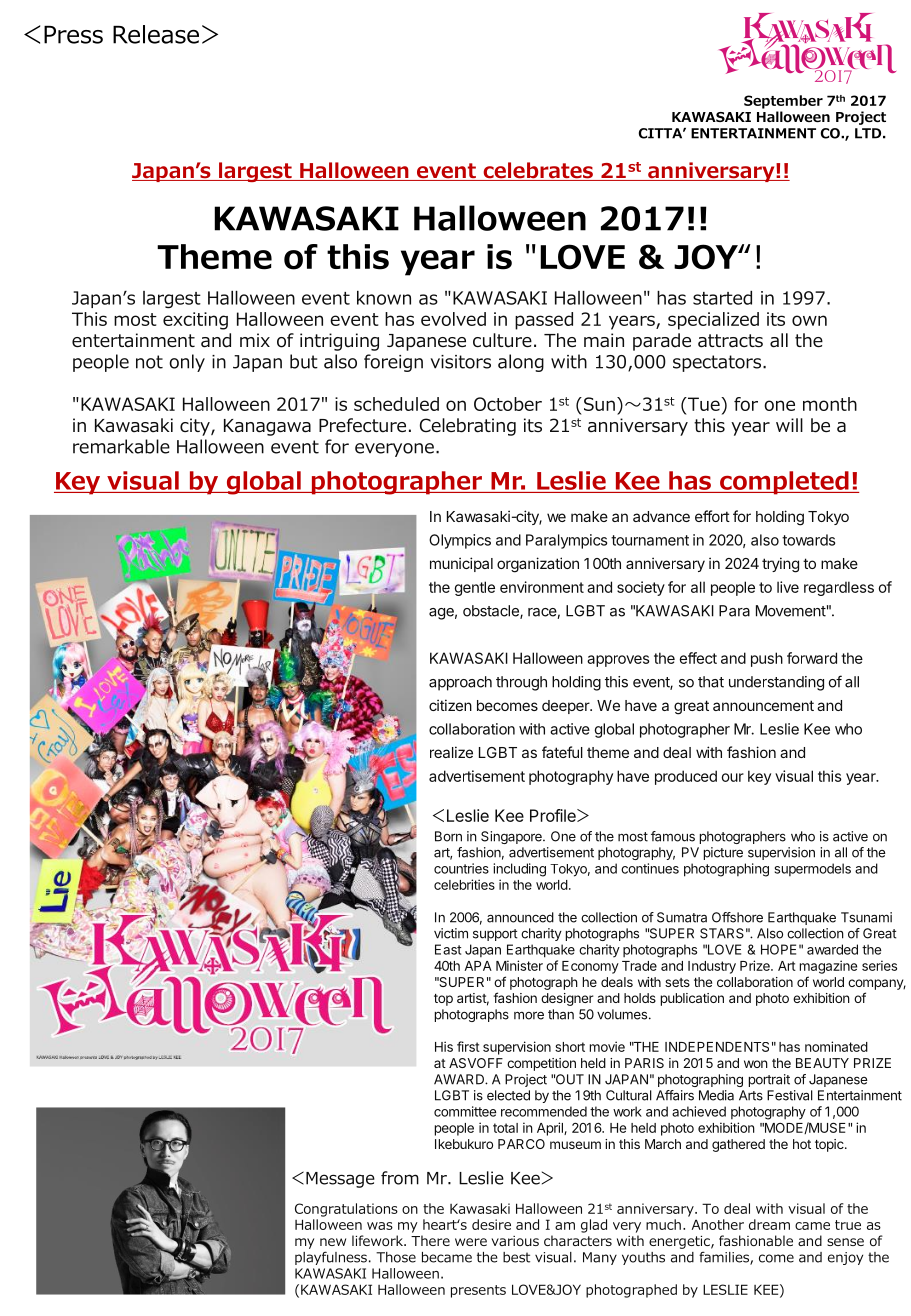 This page has height=1316, width=911. Describe the element at coordinates (448, 949) in the page. I see `East` at that location.
